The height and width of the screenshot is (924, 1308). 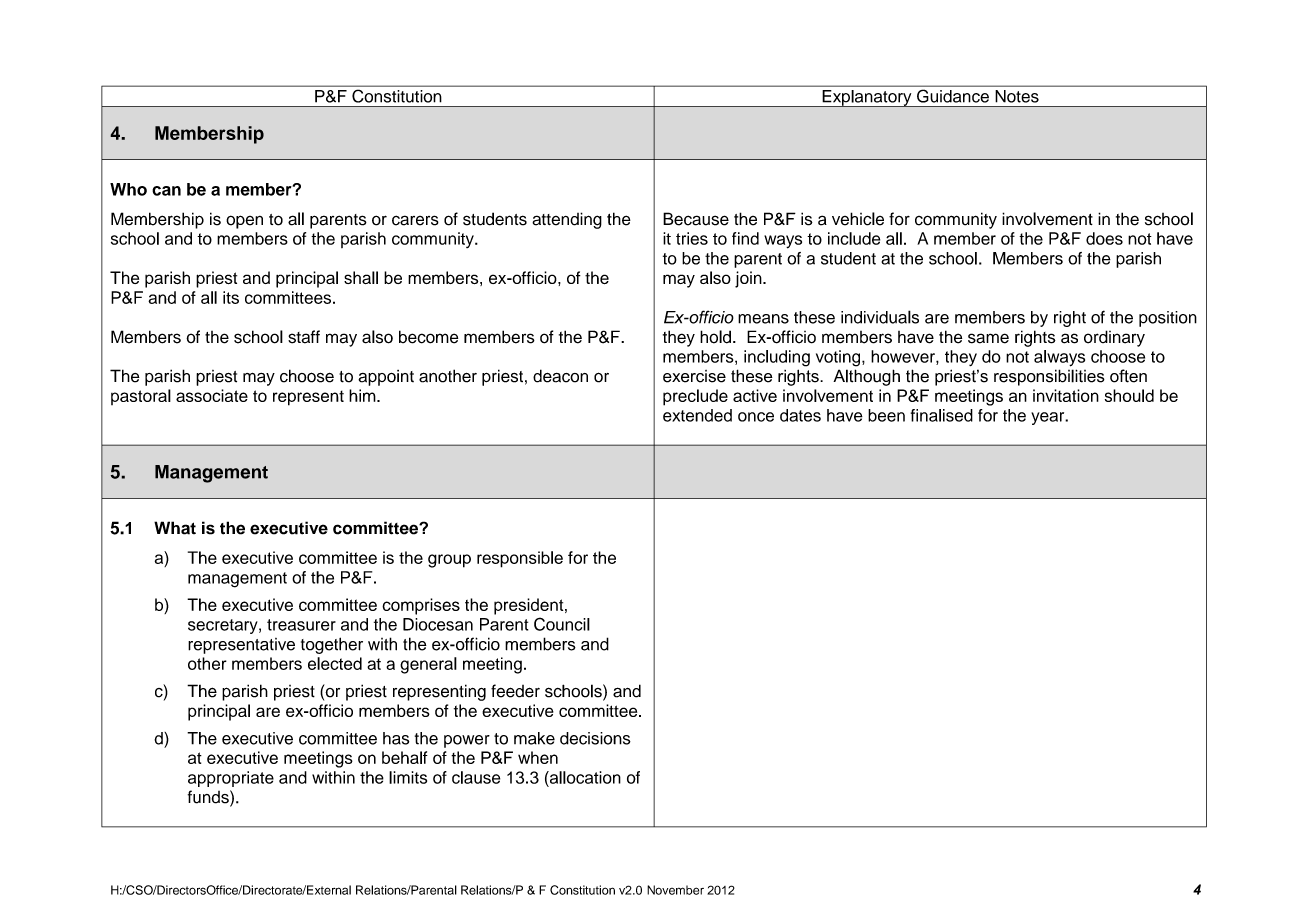 I want to click on Council, so click(x=562, y=624).
